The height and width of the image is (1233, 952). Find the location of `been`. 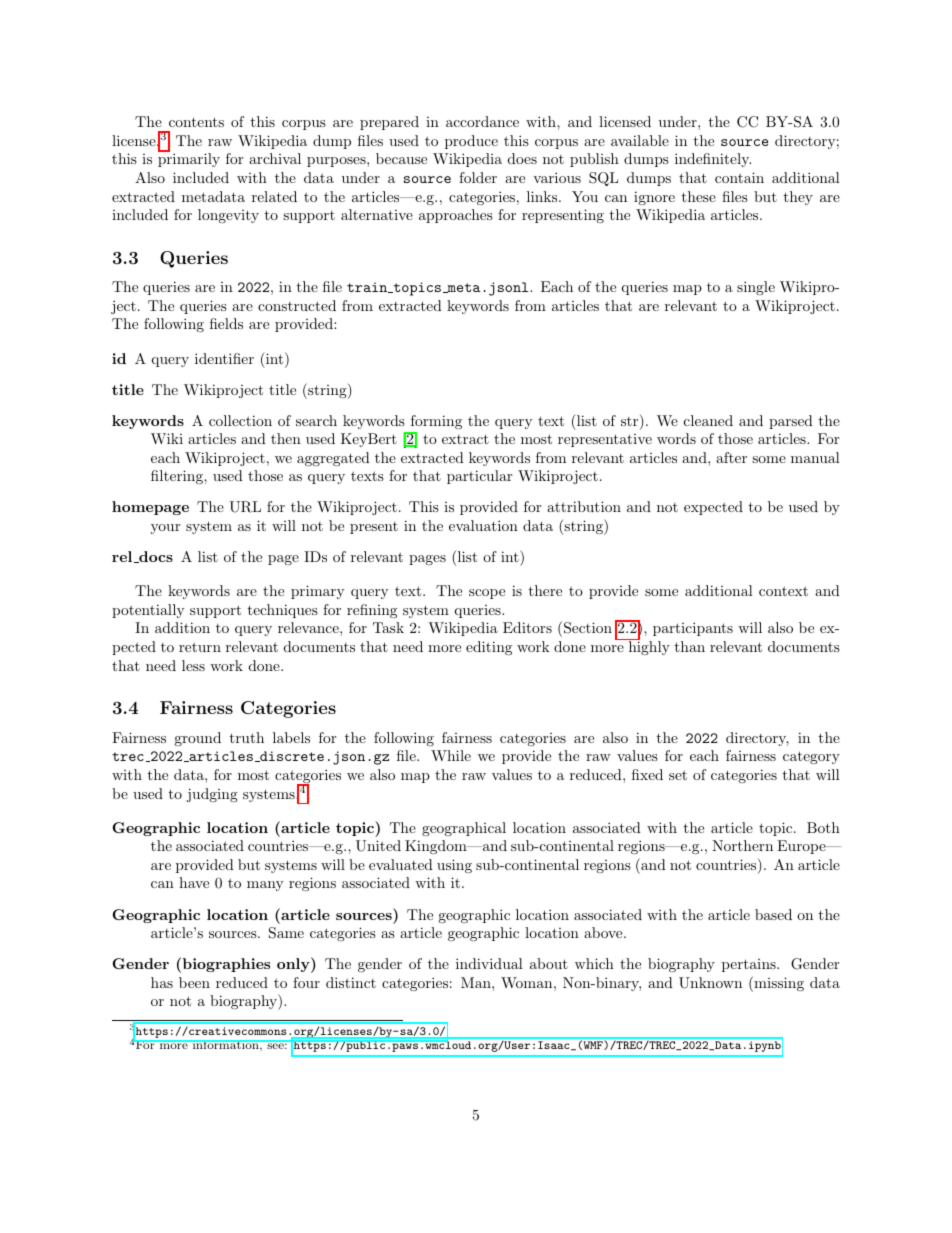

been is located at coordinates (194, 982).
